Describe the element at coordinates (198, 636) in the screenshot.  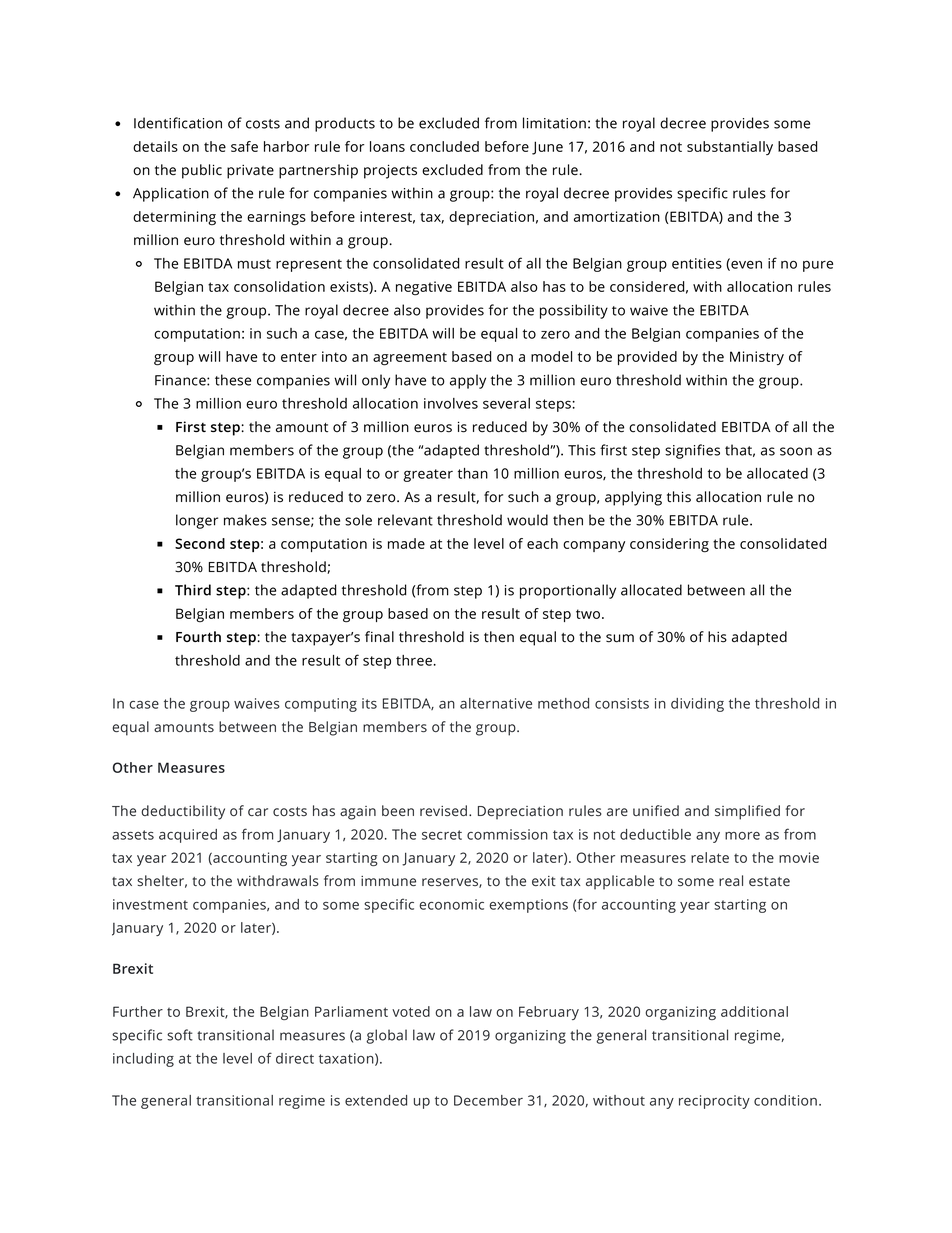
I see `Fourth` at that location.
